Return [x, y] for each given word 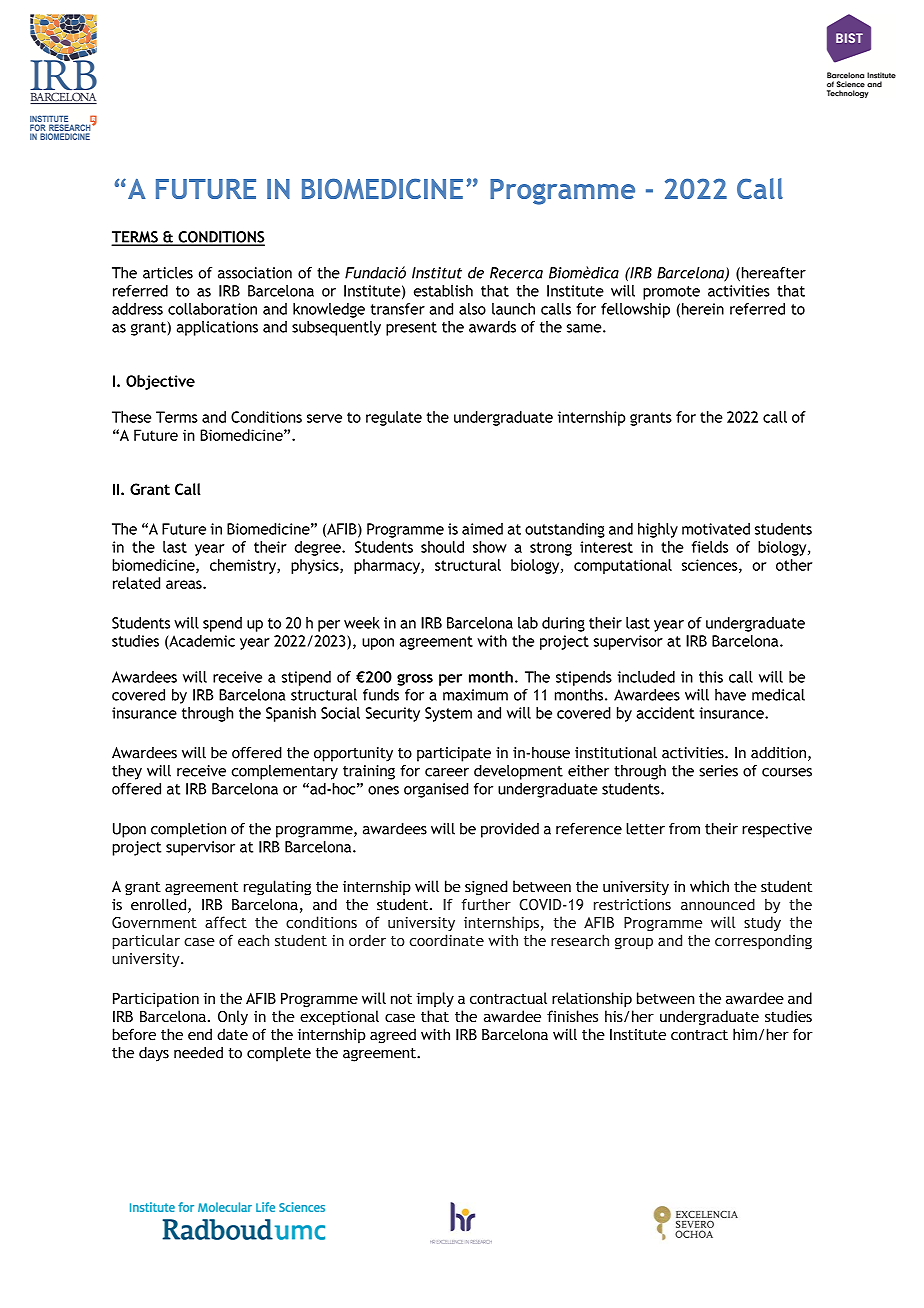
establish [443, 291]
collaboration [212, 309]
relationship [592, 999]
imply [435, 999]
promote [671, 293]
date [232, 1034]
